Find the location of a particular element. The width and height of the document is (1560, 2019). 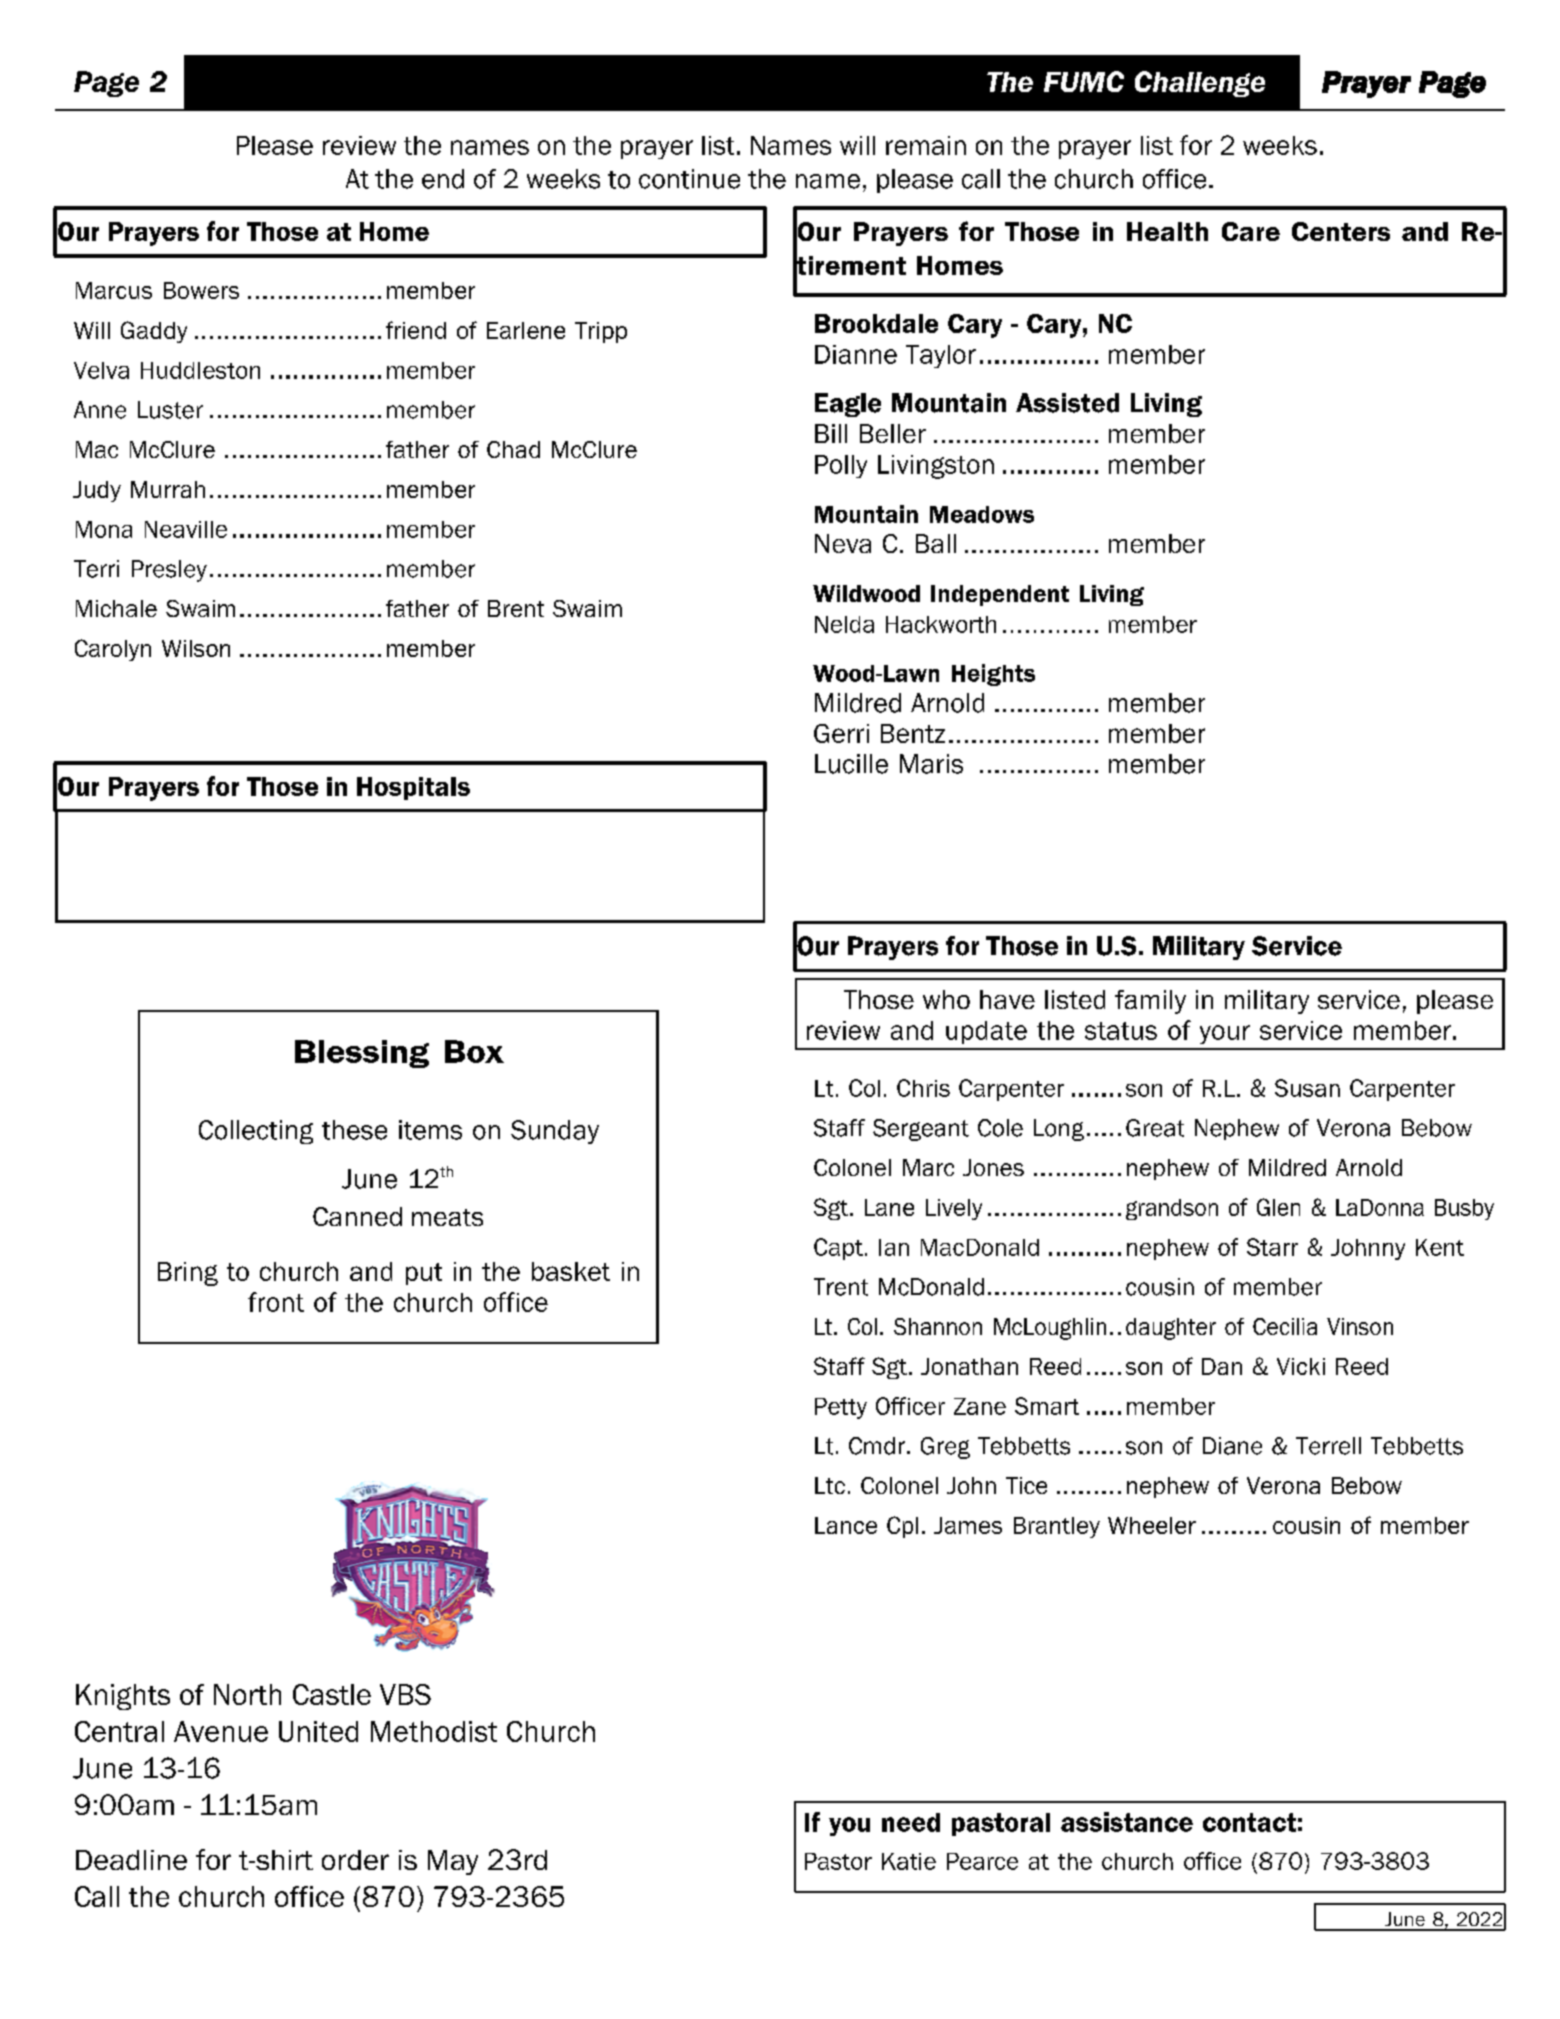

Independent is located at coordinates (1000, 595).
